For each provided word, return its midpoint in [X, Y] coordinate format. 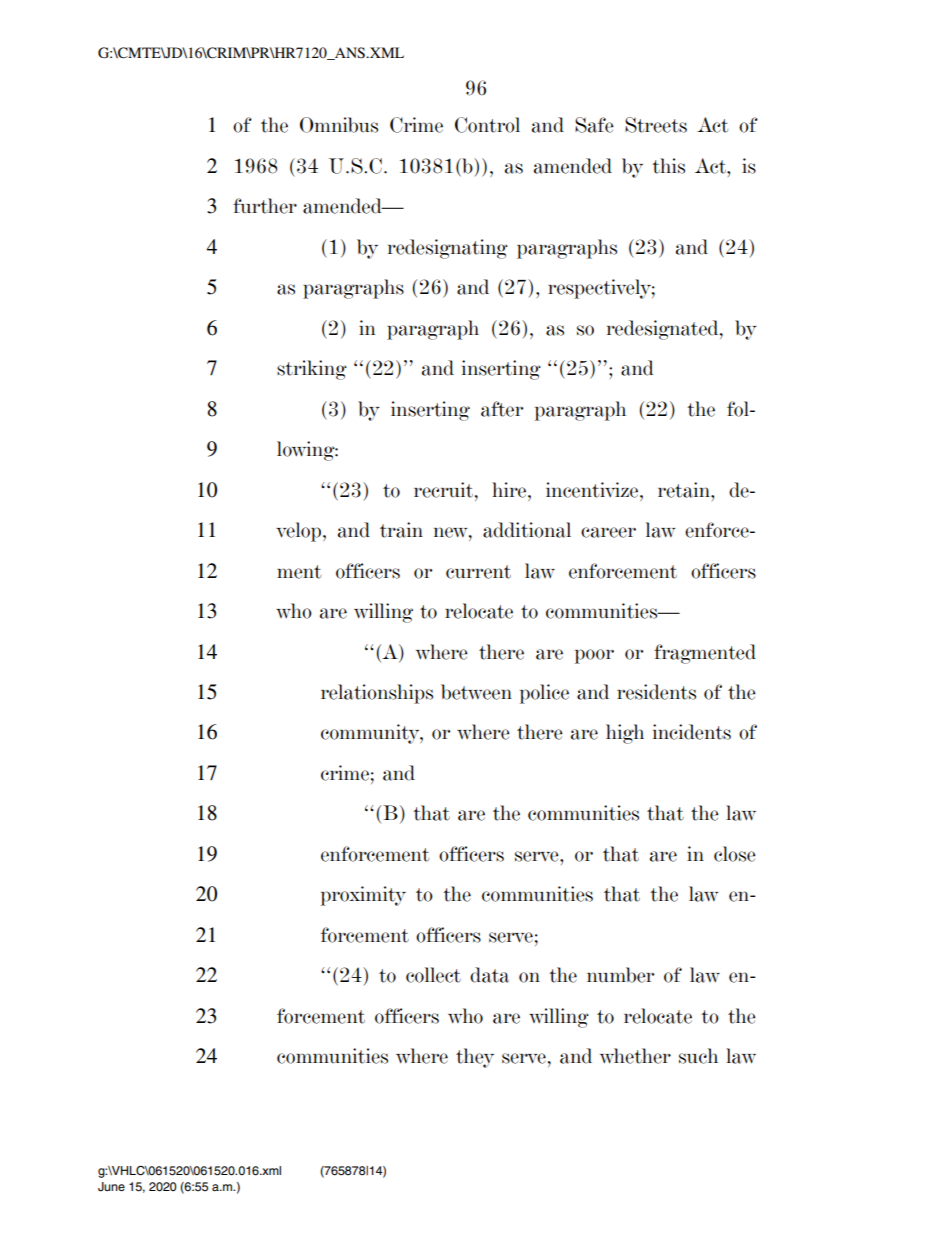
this [668, 166]
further [265, 206]
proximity [363, 896]
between [476, 692]
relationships [377, 694]
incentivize [593, 490]
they [475, 1058]
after [502, 409]
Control [487, 125]
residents [656, 692]
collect [433, 975]
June [111, 1187]
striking [312, 370]
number [620, 975]
